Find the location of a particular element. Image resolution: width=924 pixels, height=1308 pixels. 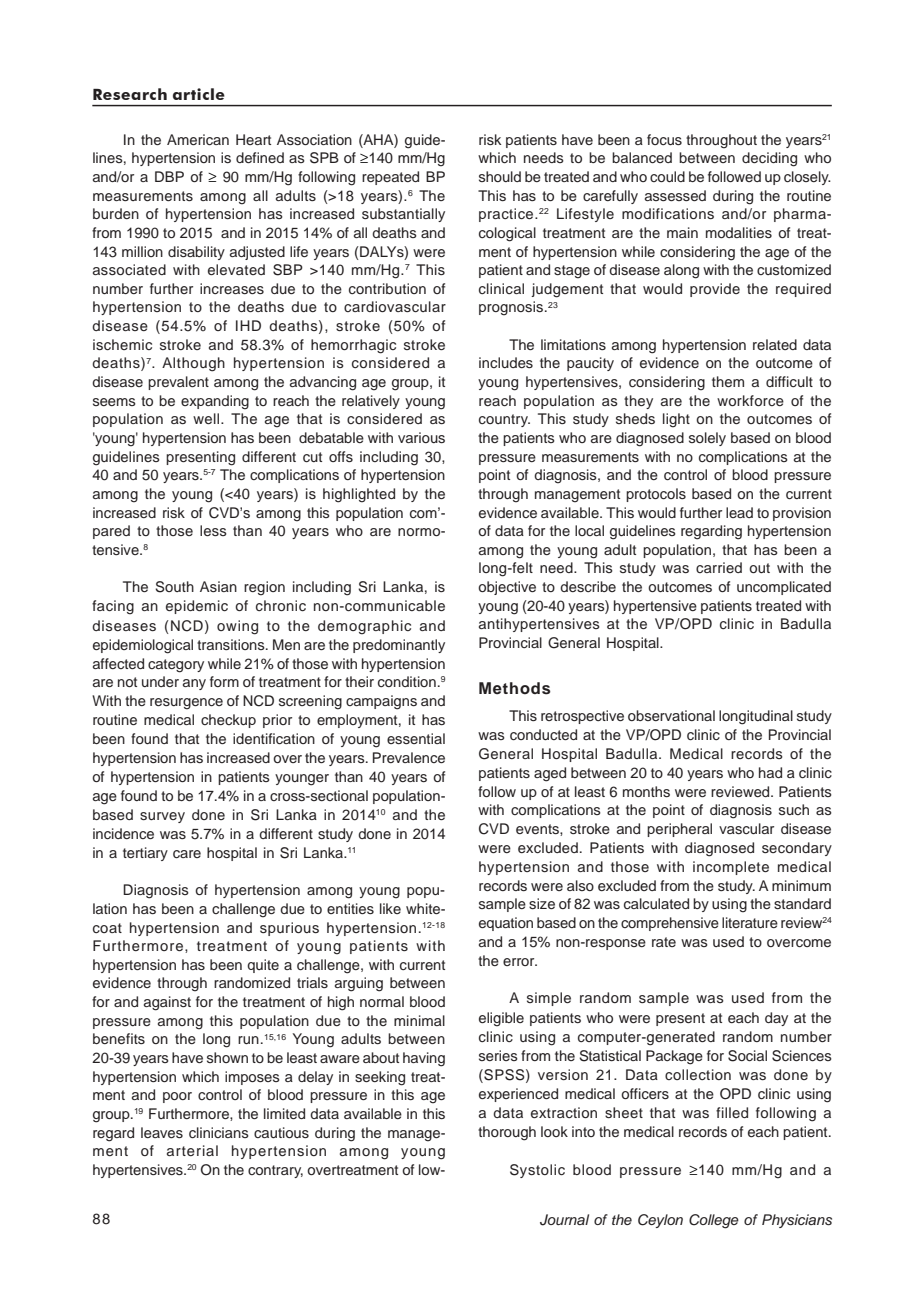

deciding is located at coordinates (769, 159).
